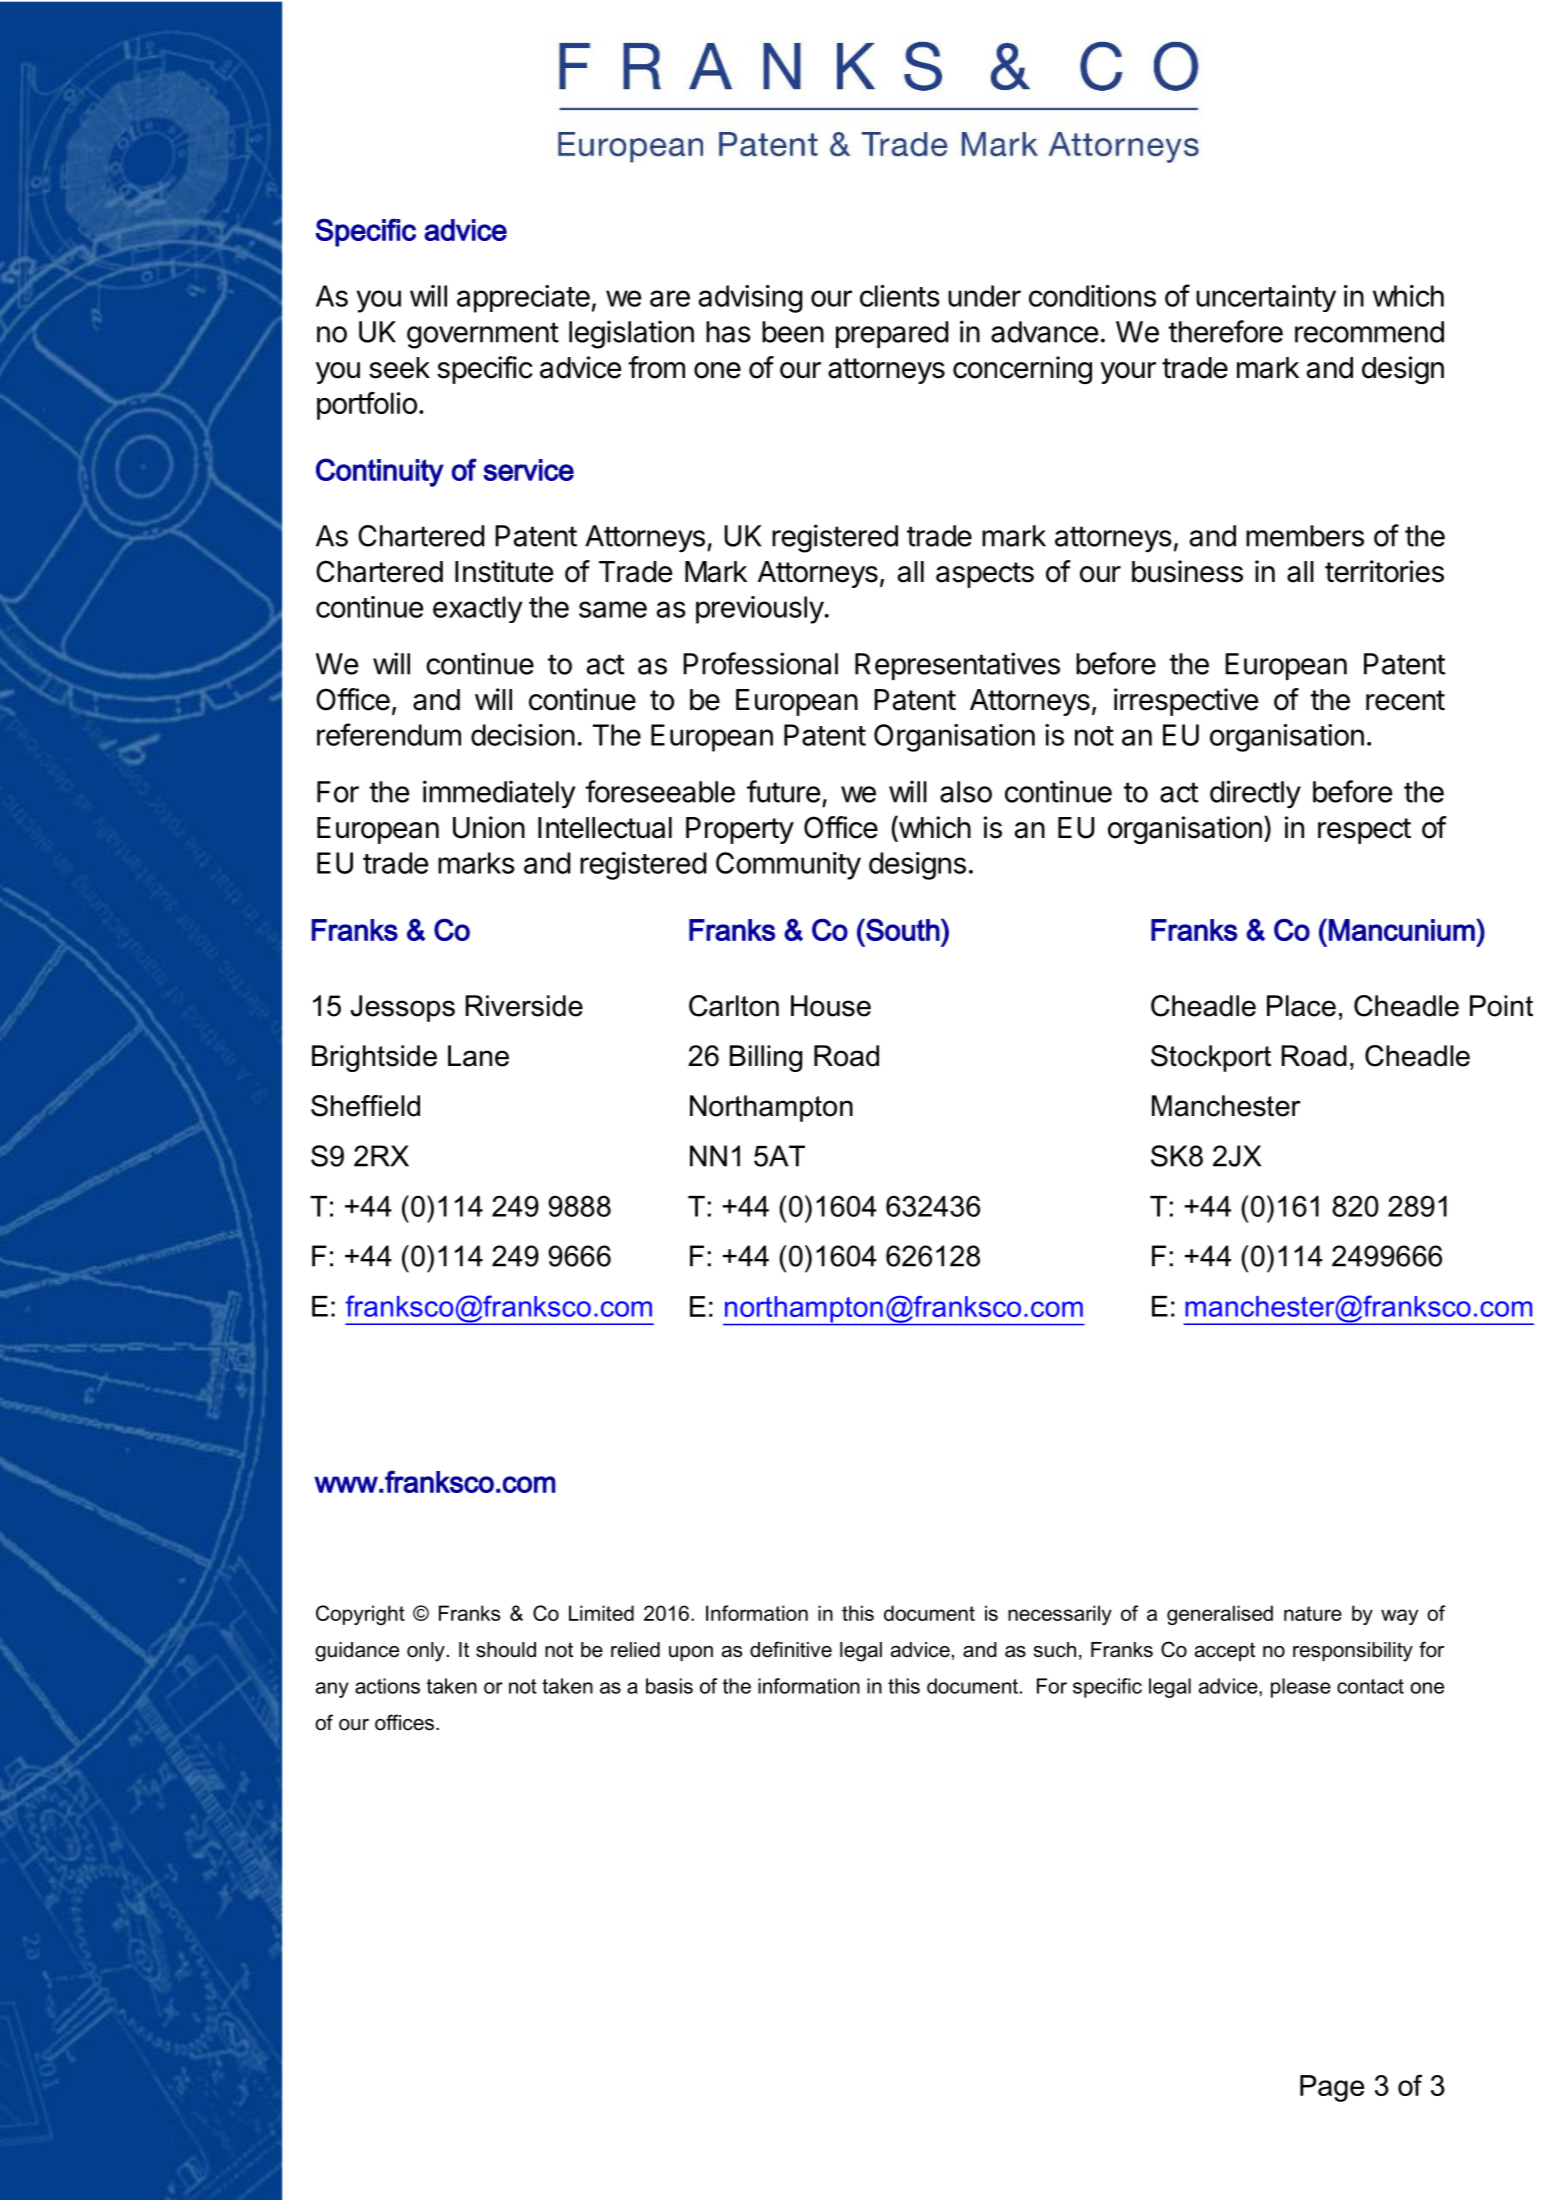 The image size is (1556, 2200). I want to click on actions, so click(387, 1686).
